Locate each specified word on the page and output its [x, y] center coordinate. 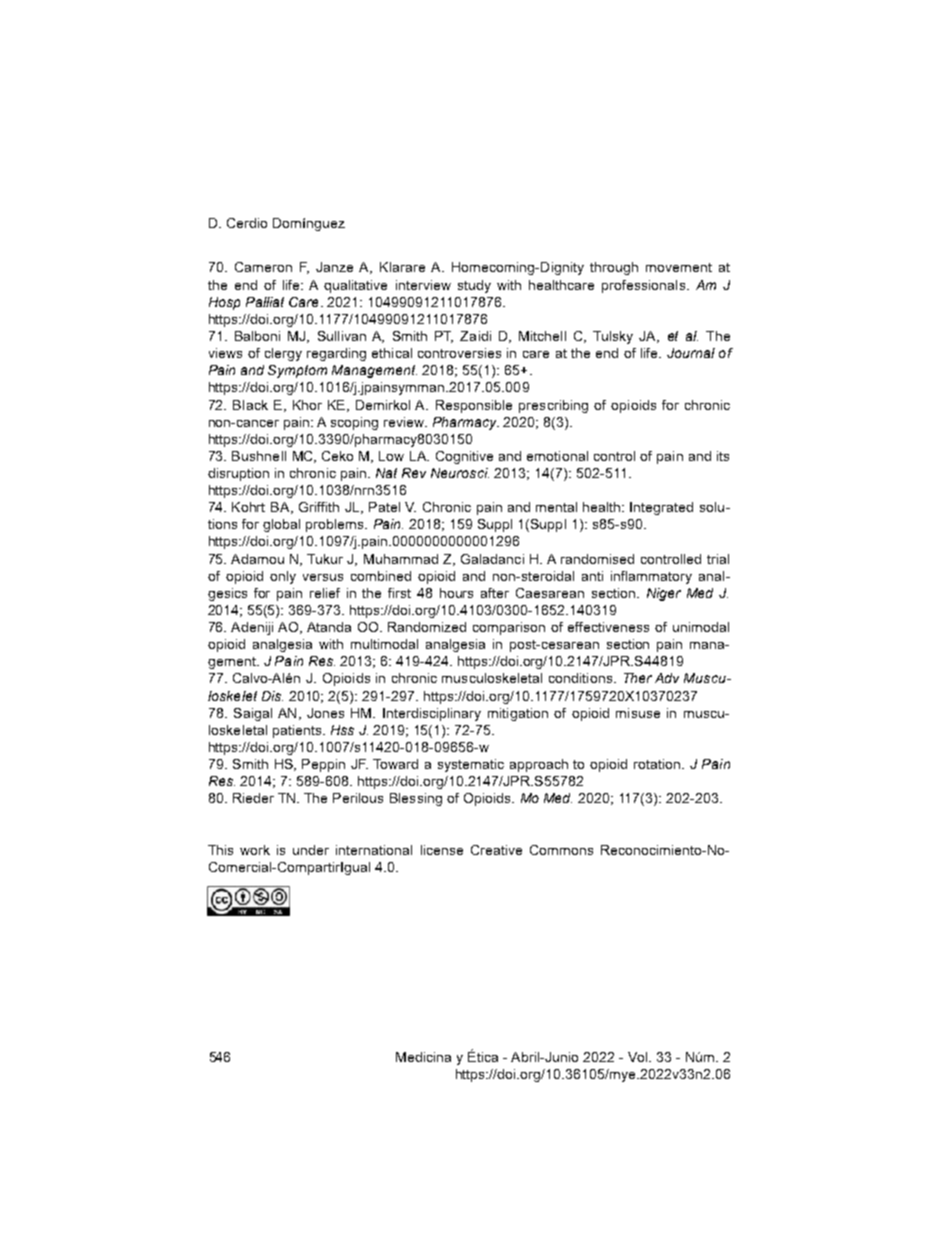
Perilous [358, 798]
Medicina [423, 1057]
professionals [645, 286]
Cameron [263, 267]
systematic [471, 765]
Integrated [661, 508]
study [474, 286]
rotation [657, 764]
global [281, 525]
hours [456, 593]
